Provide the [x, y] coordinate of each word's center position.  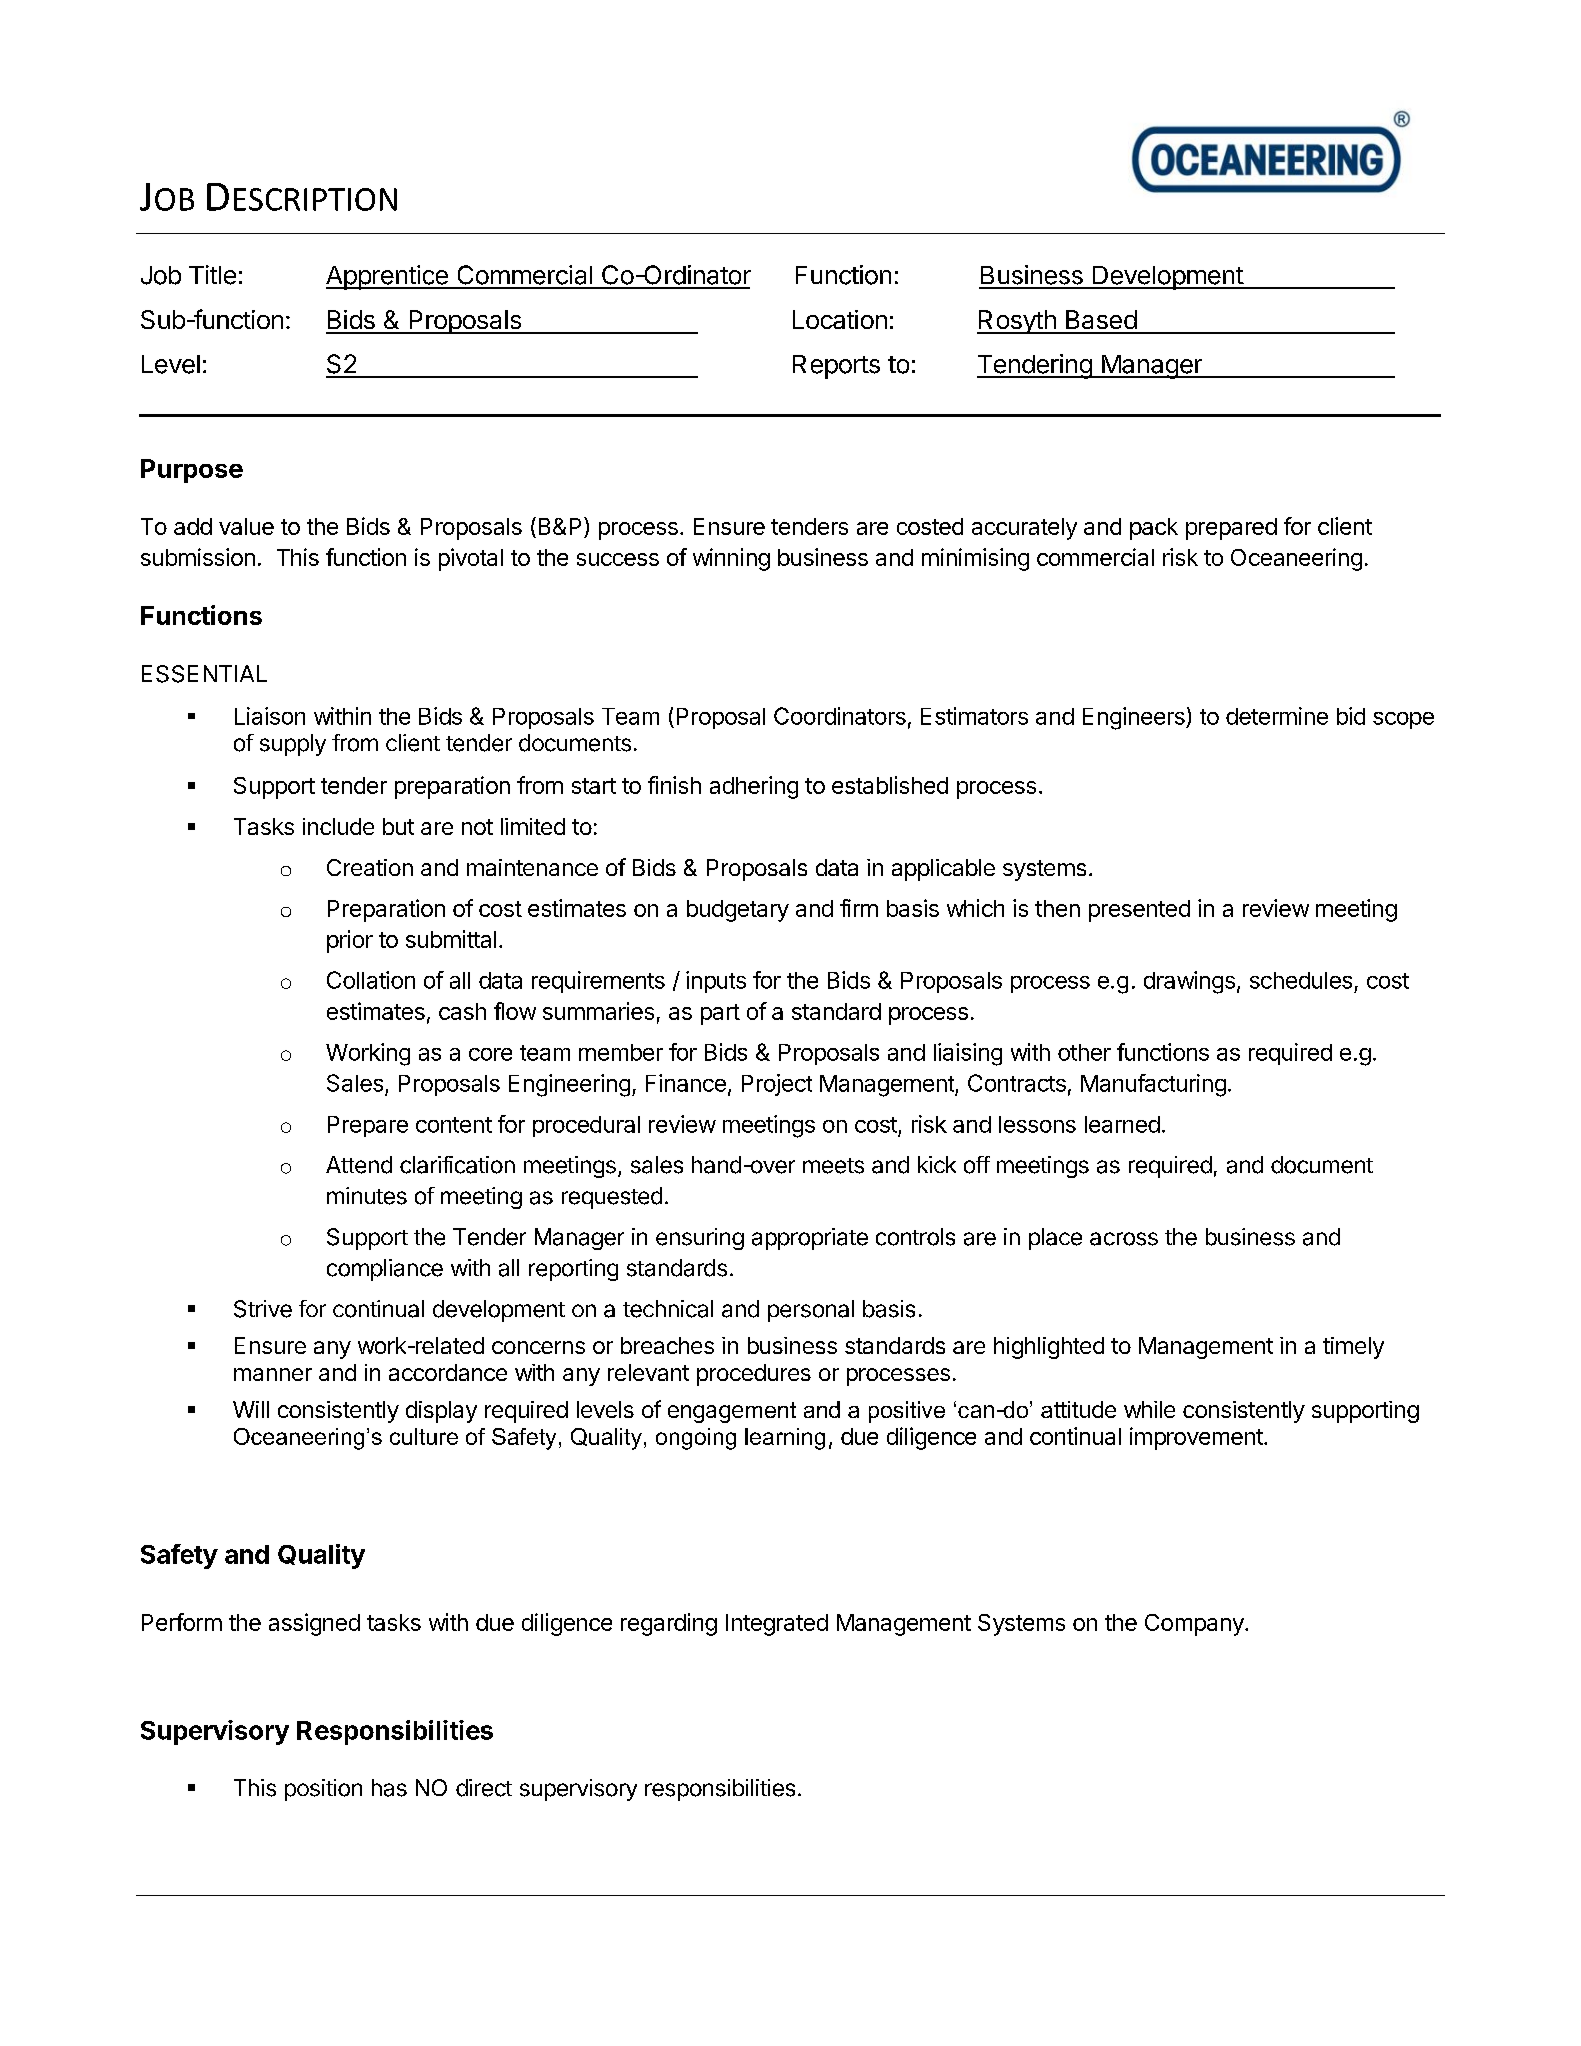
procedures [754, 1375]
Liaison [270, 716]
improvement [1197, 1438]
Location [840, 319]
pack [1154, 529]
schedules [1301, 980]
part [720, 1014]
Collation [371, 980]
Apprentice [388, 277]
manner [273, 1374]
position [323, 1790]
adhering [754, 787]
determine [1277, 716]
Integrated [777, 1625]
